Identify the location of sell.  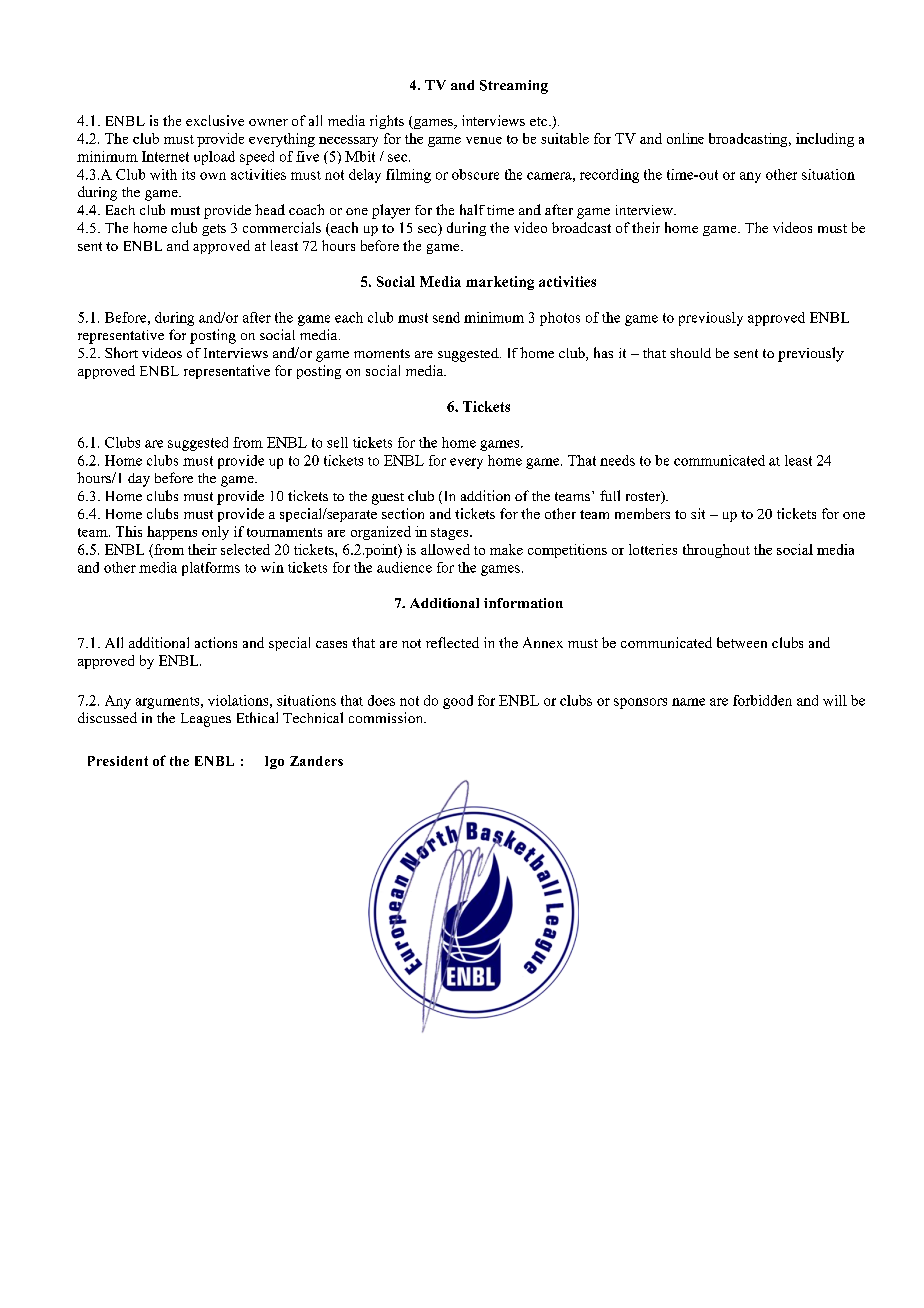
(337, 442).
